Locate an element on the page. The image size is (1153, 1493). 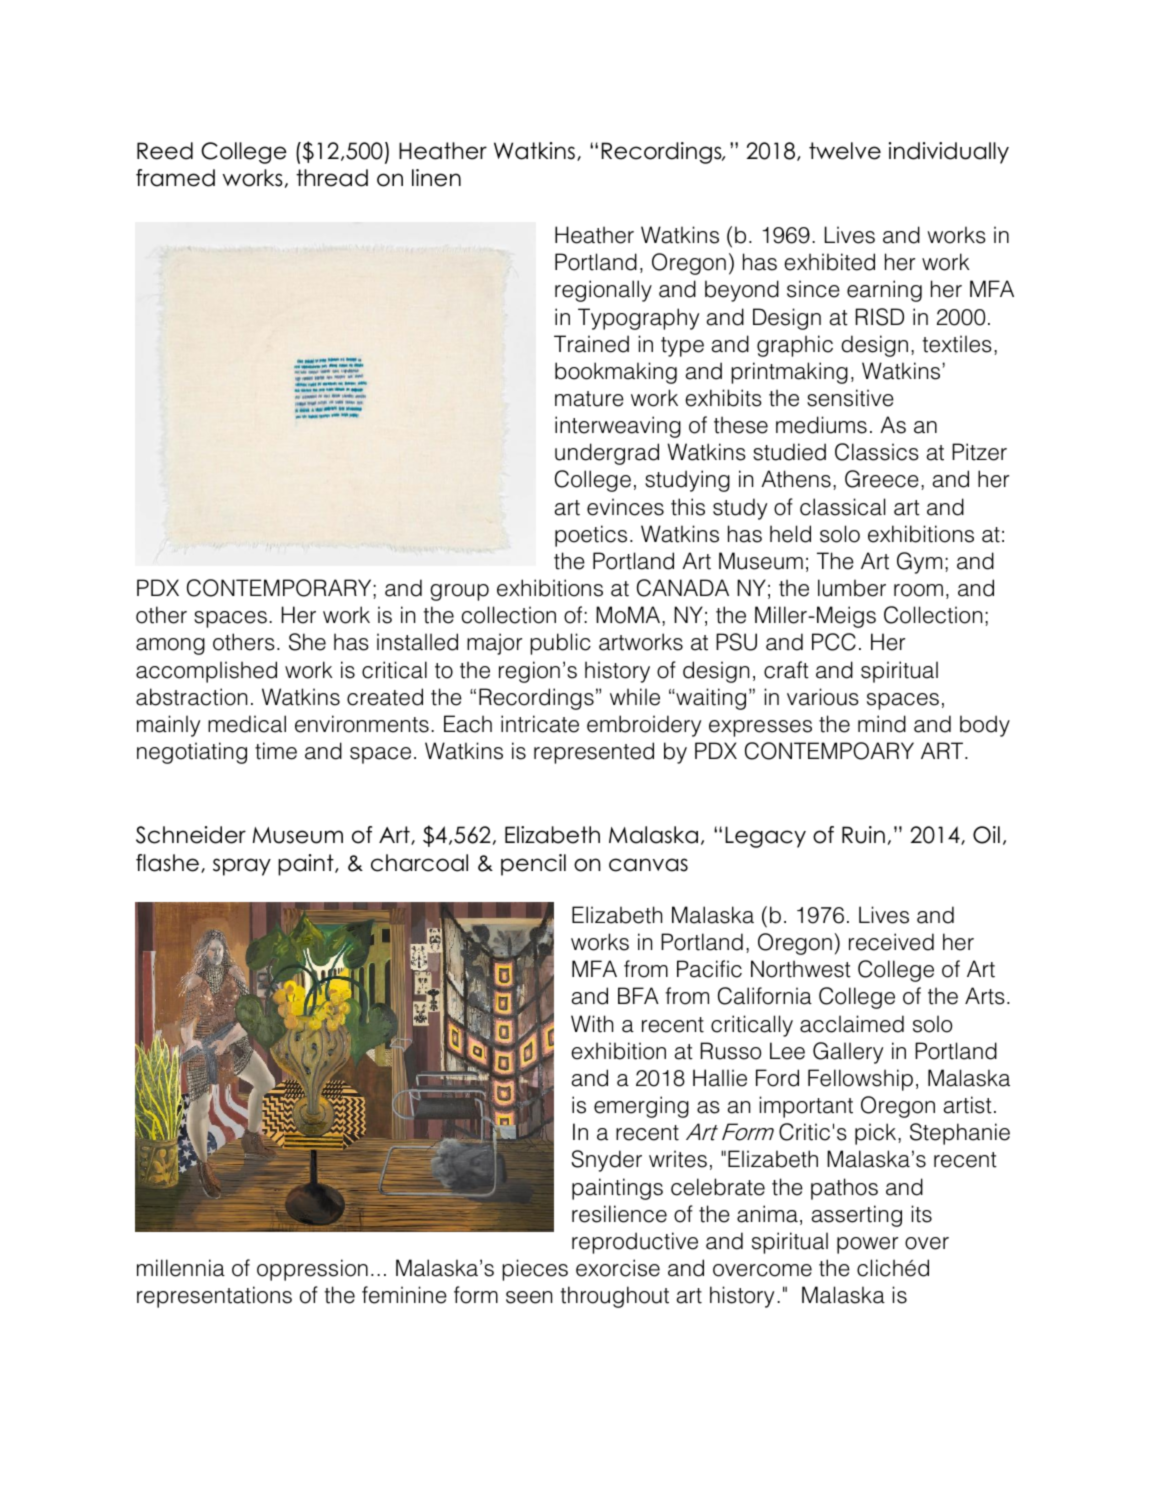
mind is located at coordinates (882, 724).
